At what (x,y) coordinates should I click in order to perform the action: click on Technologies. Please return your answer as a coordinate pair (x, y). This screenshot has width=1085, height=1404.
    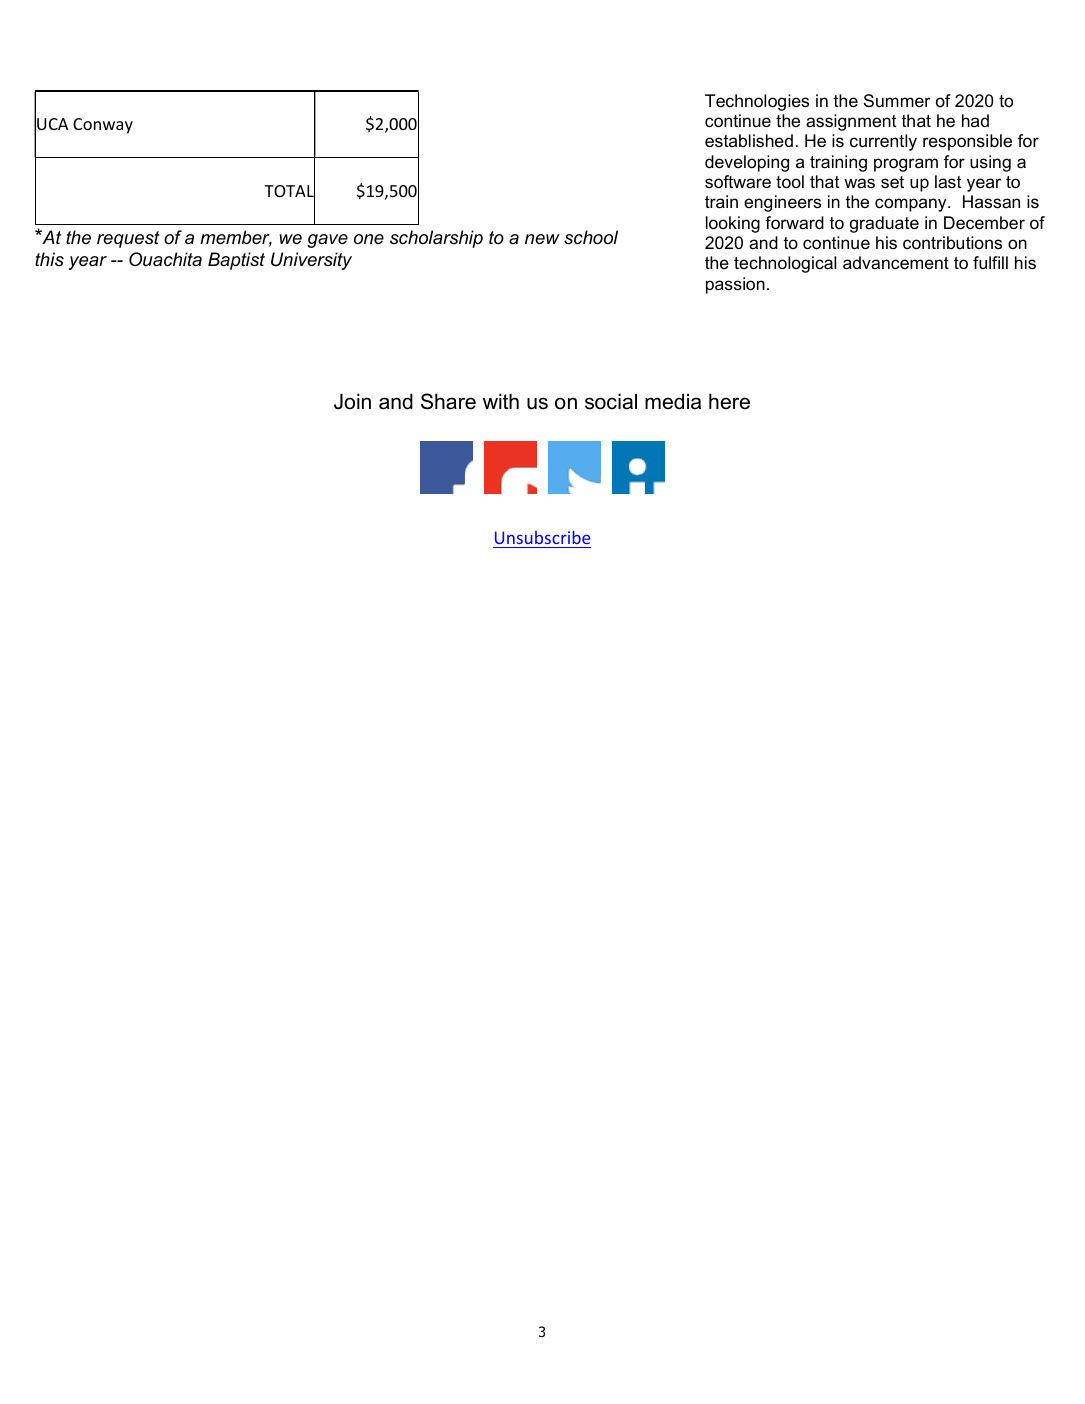
    Looking at the image, I should click on (757, 102).
